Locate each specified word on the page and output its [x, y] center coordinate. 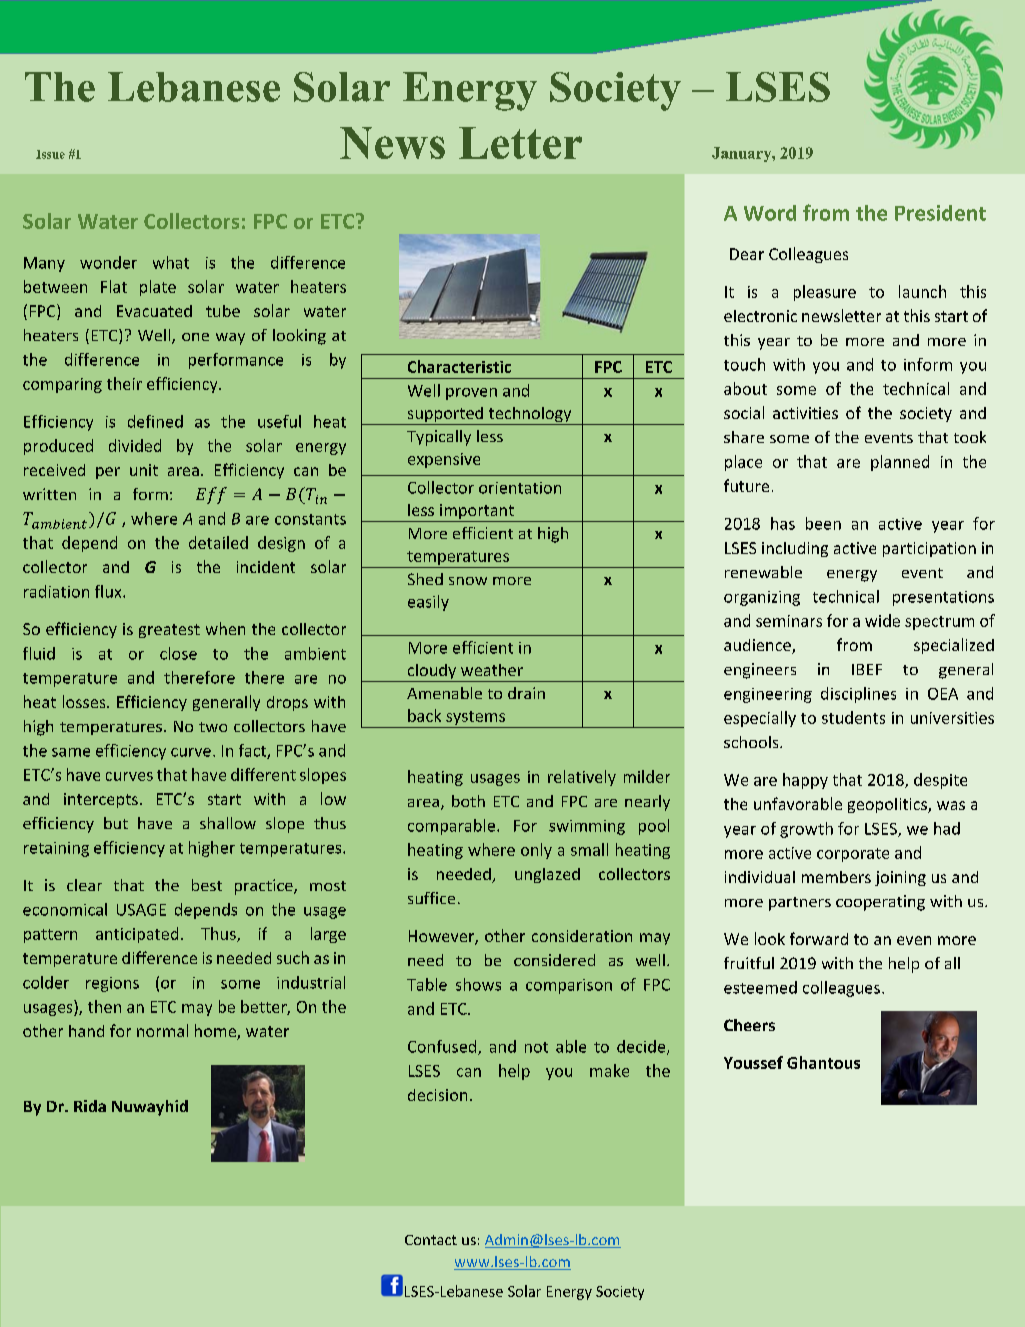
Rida [90, 1106]
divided [135, 445]
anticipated [137, 935]
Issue [50, 154]
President [940, 213]
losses [85, 701]
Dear [747, 254]
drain [526, 693]
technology [530, 416]
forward [819, 938]
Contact [431, 1240]
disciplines [858, 695]
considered [554, 960]
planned [900, 463]
